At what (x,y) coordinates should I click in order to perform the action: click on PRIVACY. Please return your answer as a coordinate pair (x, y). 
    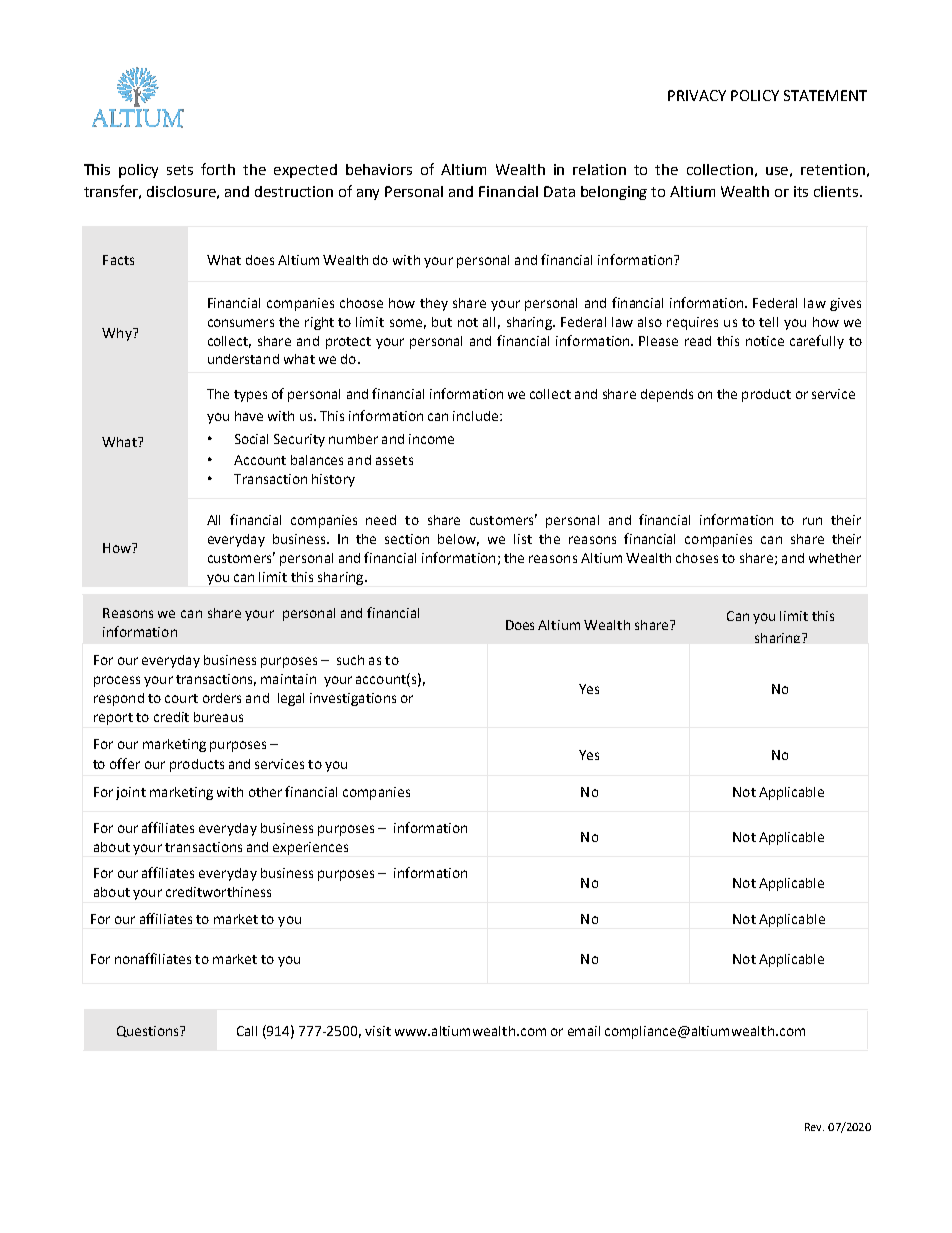
    Looking at the image, I should click on (697, 95).
